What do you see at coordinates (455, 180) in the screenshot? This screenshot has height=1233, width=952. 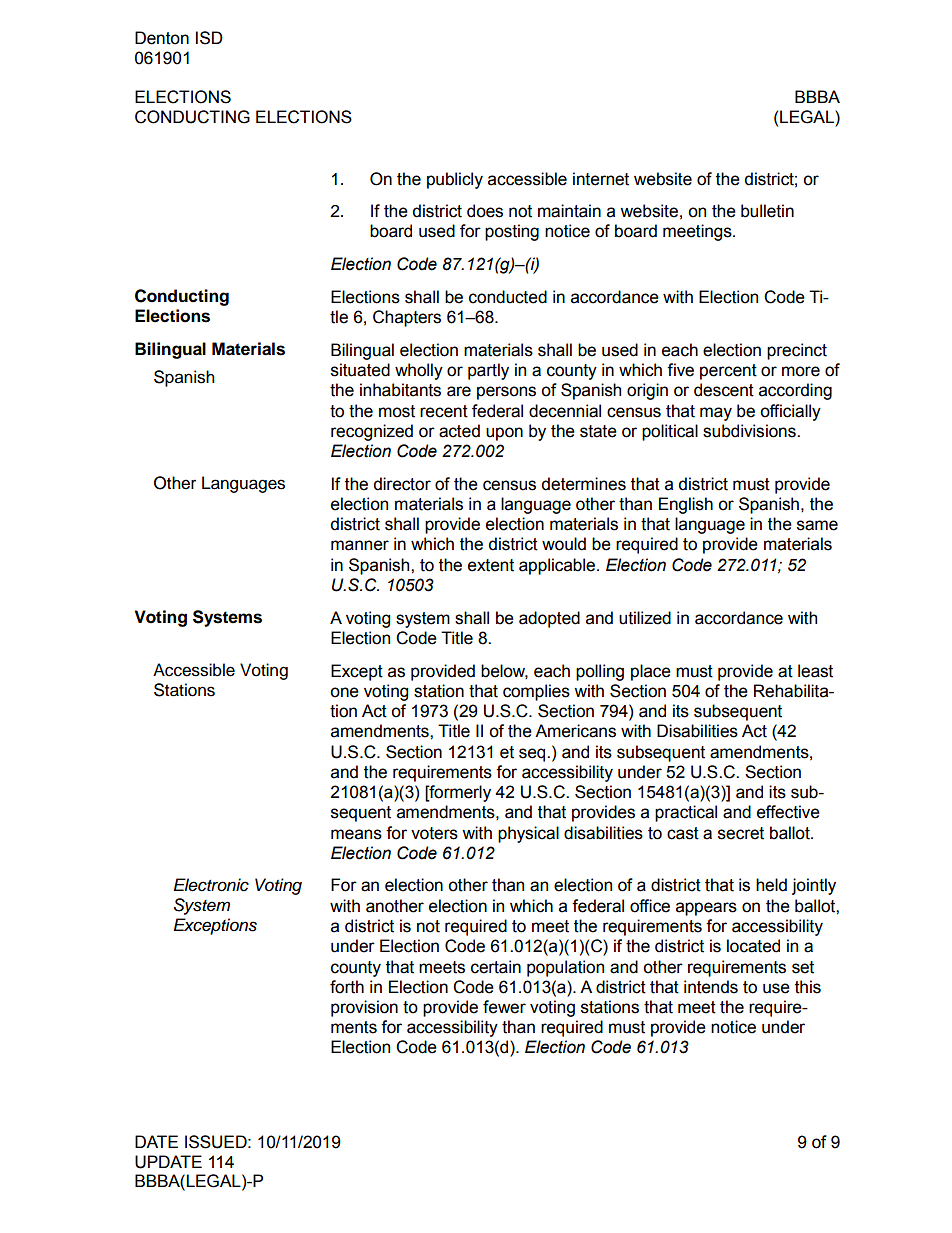 I see `publicly` at bounding box center [455, 180].
